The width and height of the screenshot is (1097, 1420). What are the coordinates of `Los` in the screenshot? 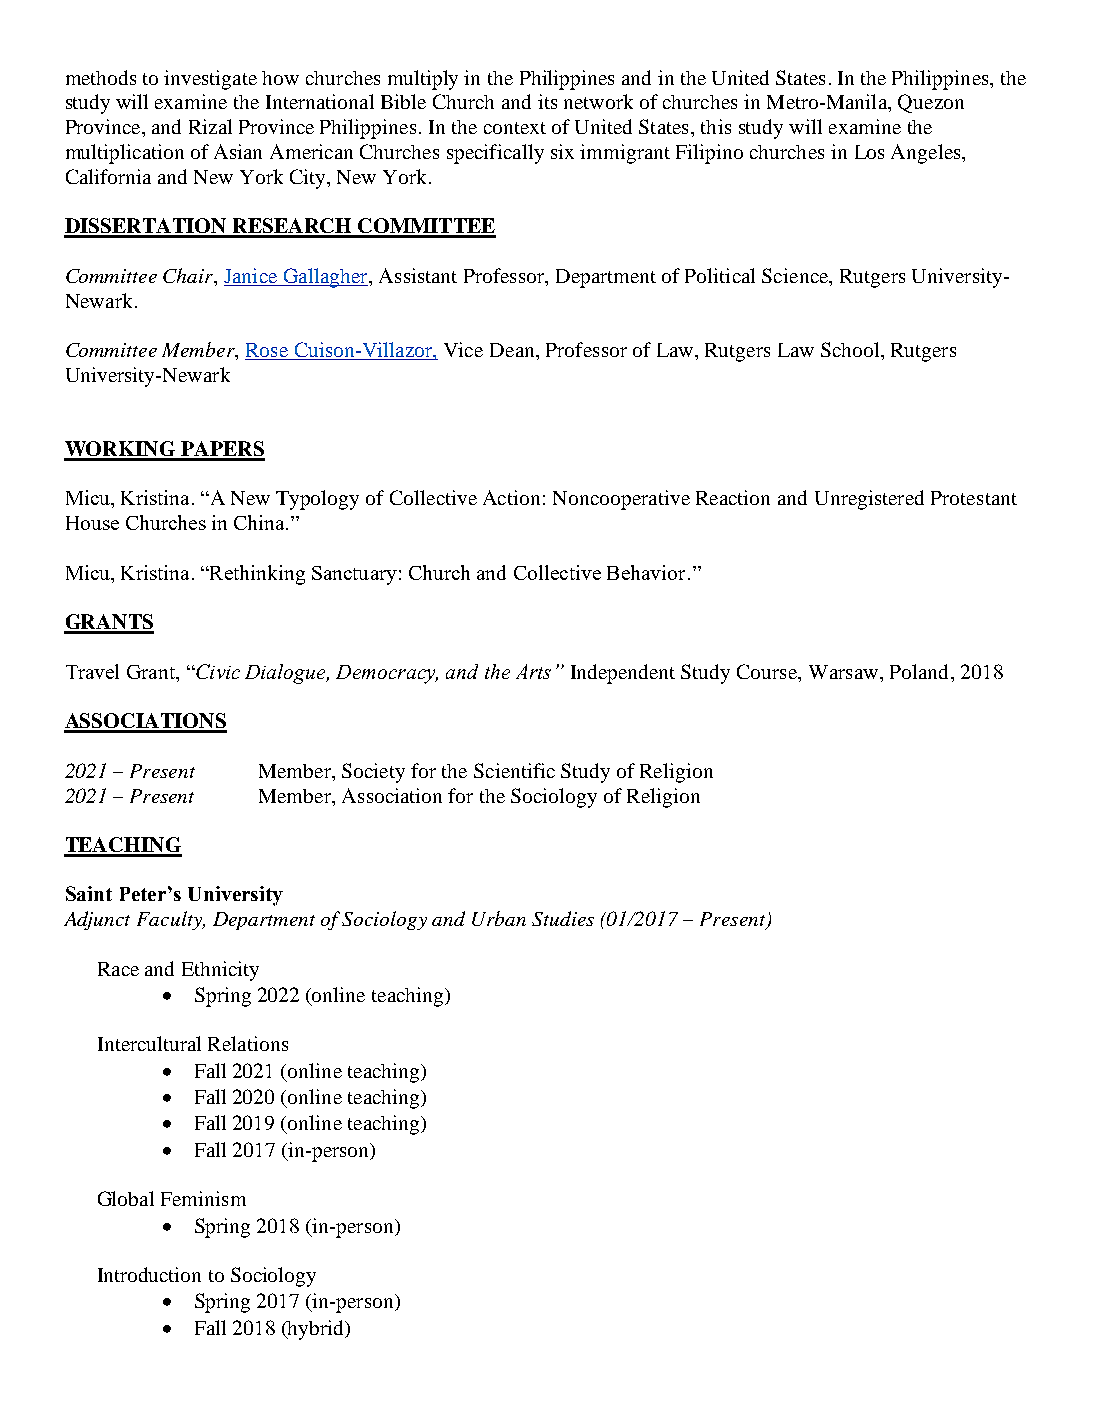 It's located at (869, 152).
